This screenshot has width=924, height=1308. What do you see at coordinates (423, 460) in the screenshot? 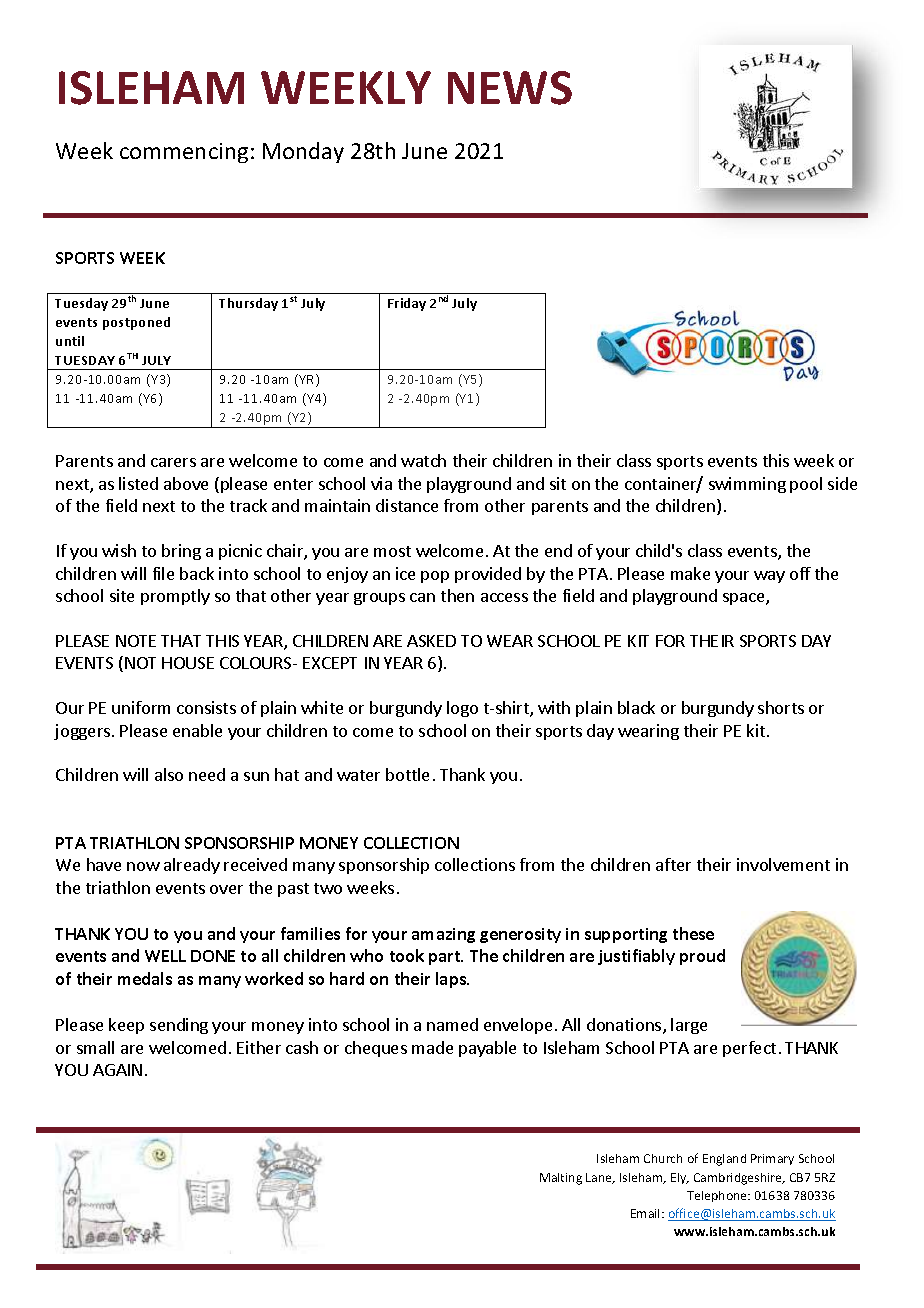
I see `watch` at bounding box center [423, 460].
